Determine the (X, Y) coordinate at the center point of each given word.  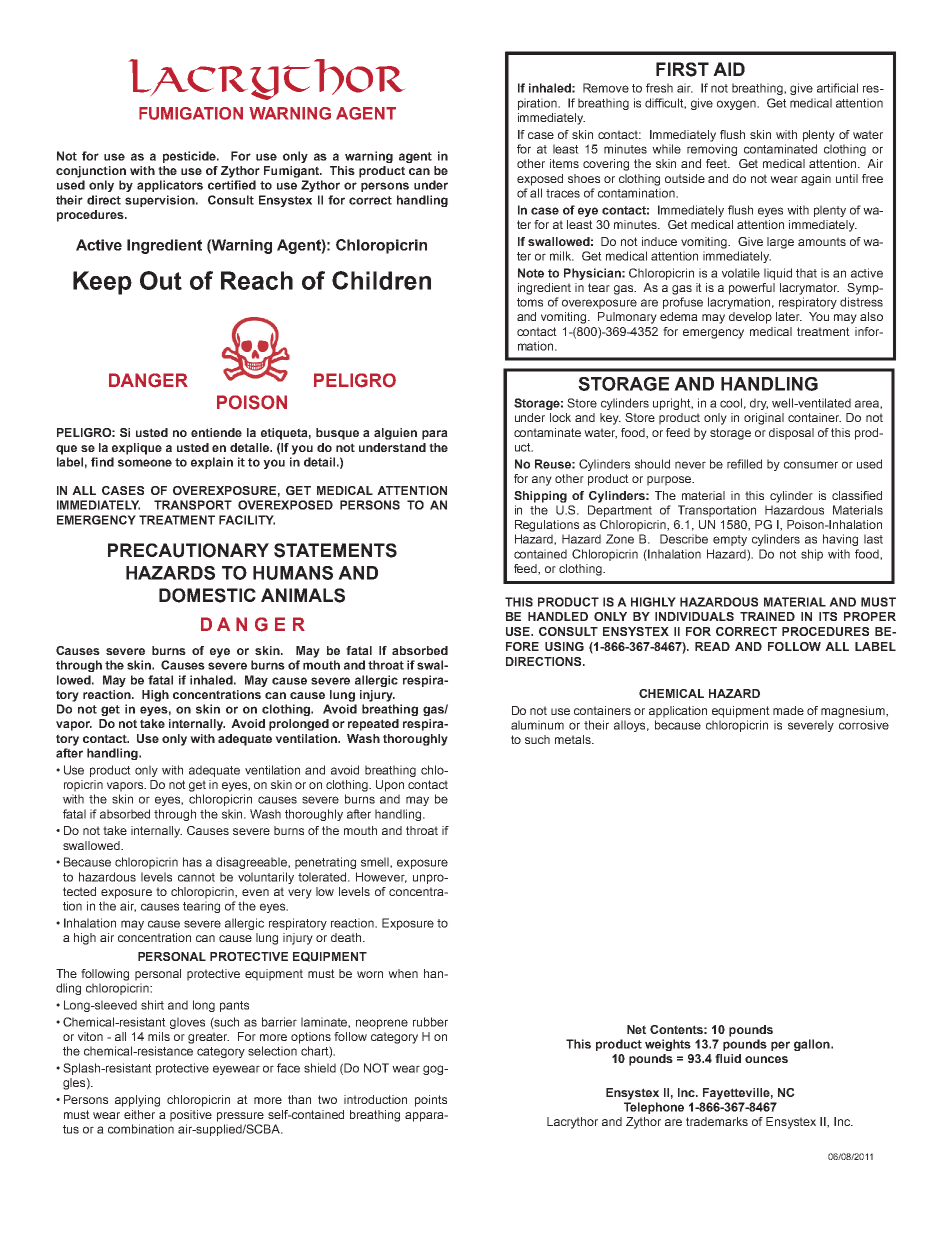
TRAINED (767, 616)
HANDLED (558, 616)
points (431, 1101)
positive (191, 1116)
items (564, 163)
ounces (766, 1059)
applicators (170, 186)
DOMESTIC (207, 595)
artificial (837, 88)
